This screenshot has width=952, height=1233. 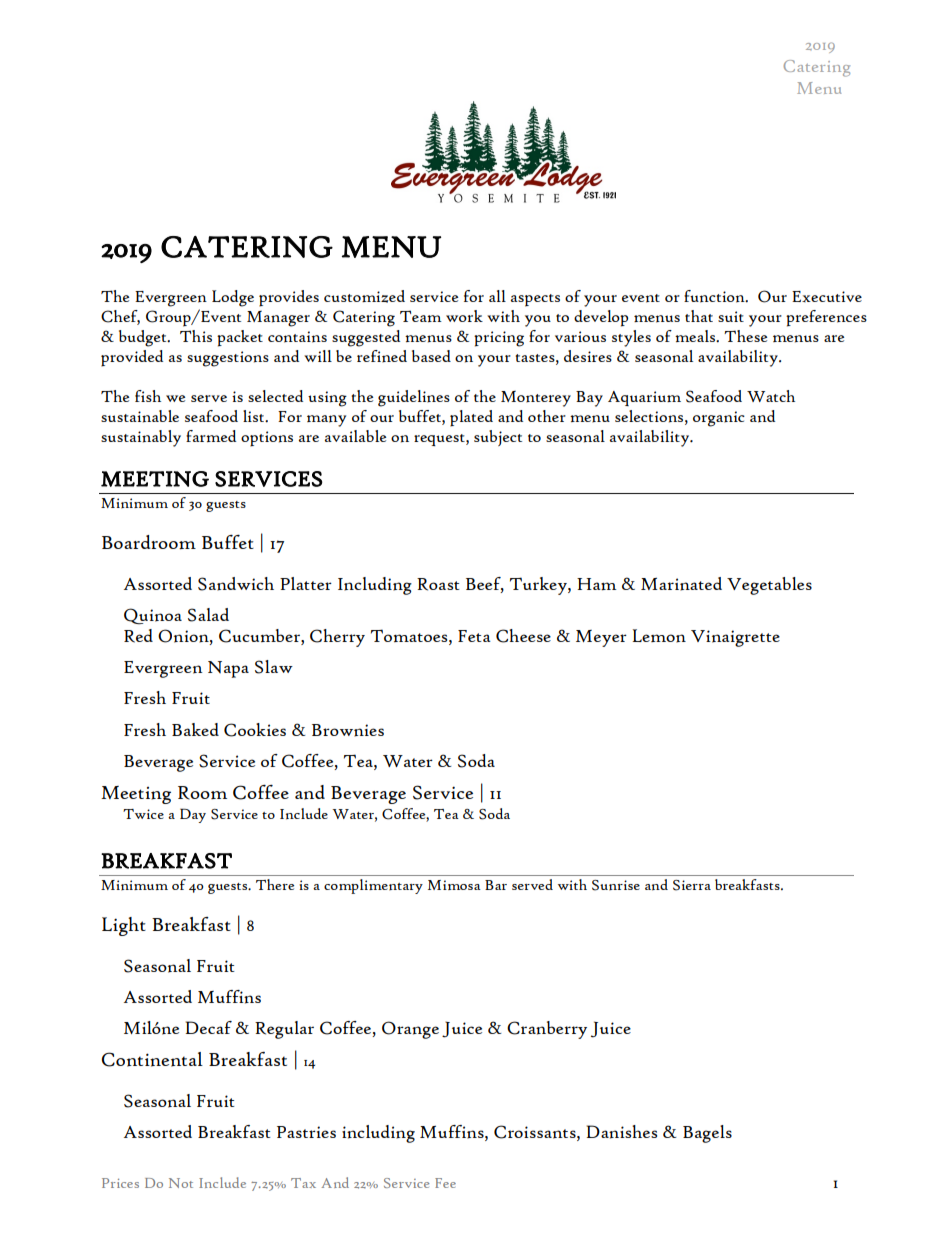 I want to click on Not, so click(x=181, y=1183).
